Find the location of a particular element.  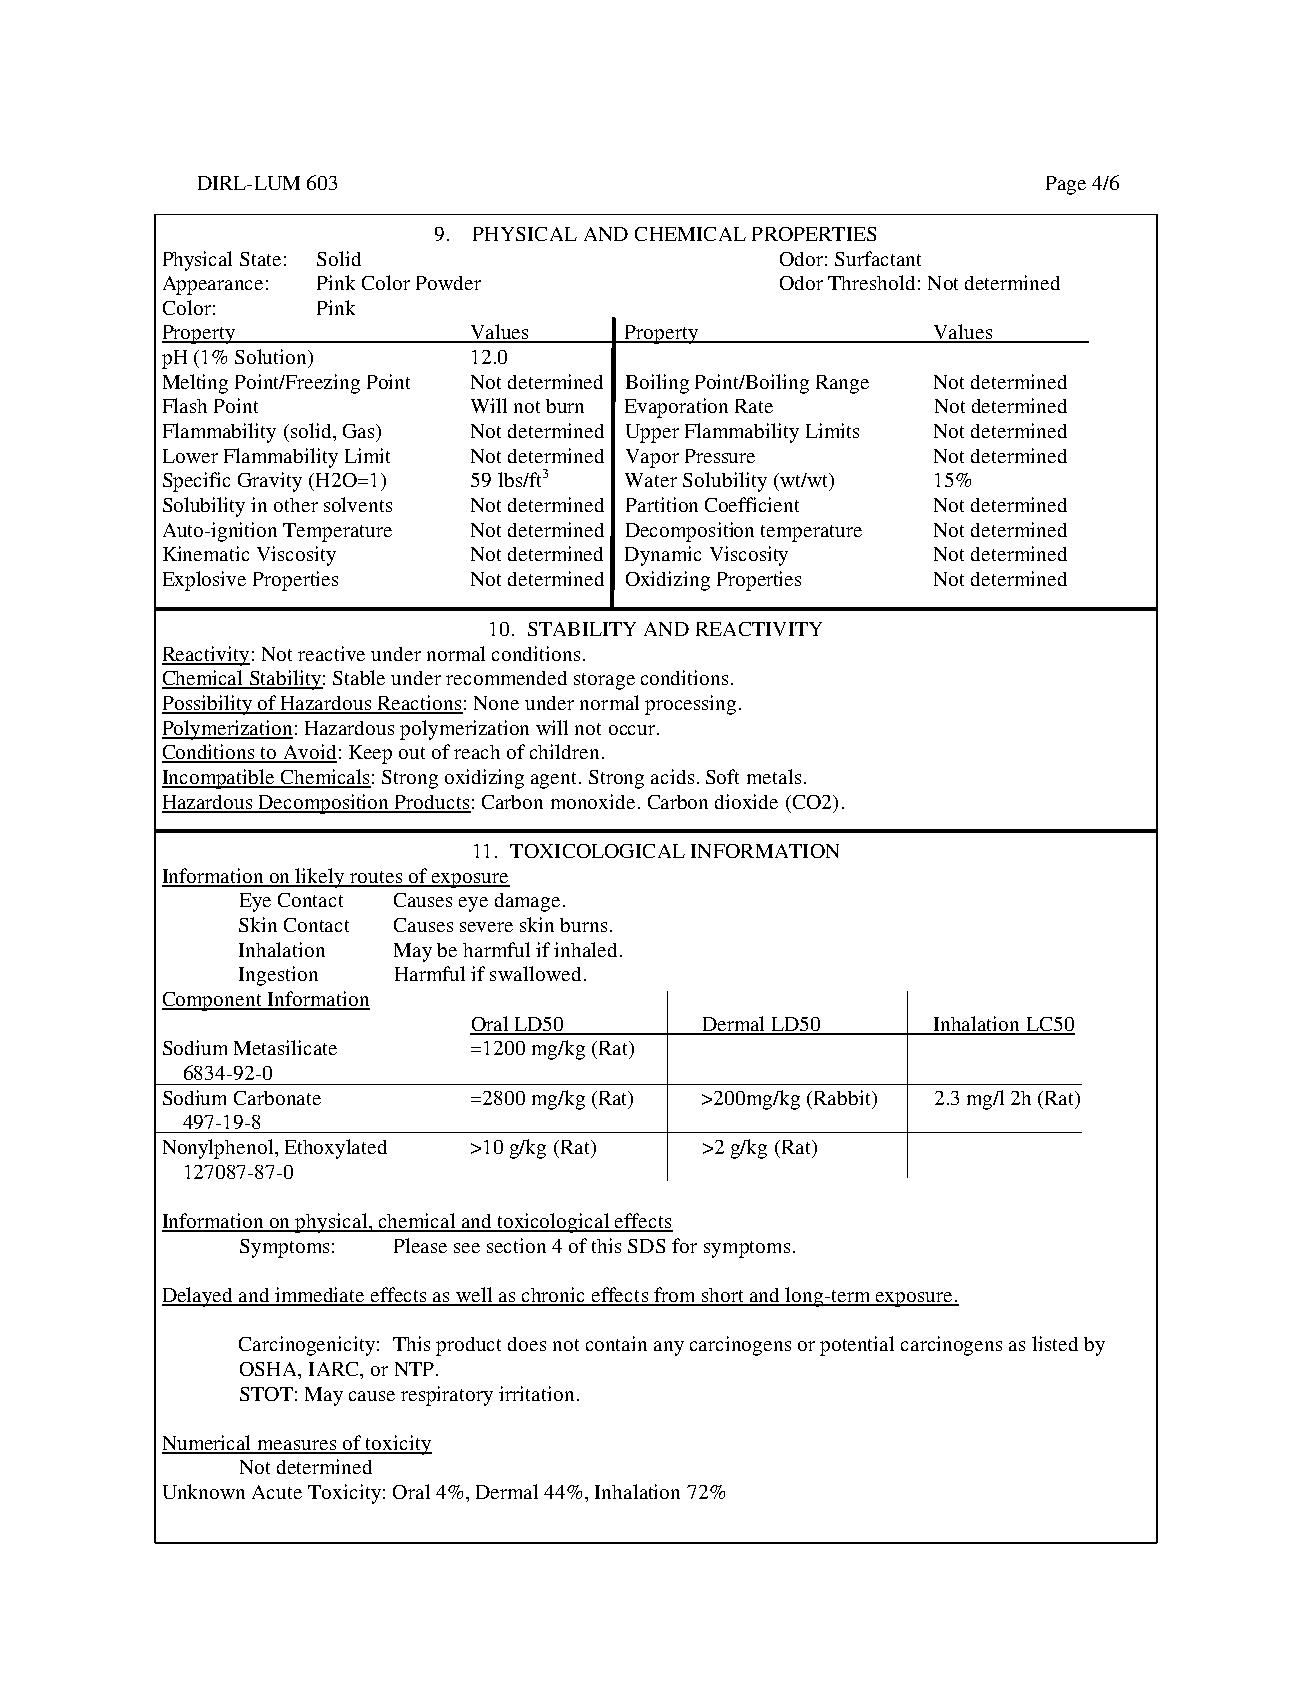

Coefficient is located at coordinates (752, 504).
